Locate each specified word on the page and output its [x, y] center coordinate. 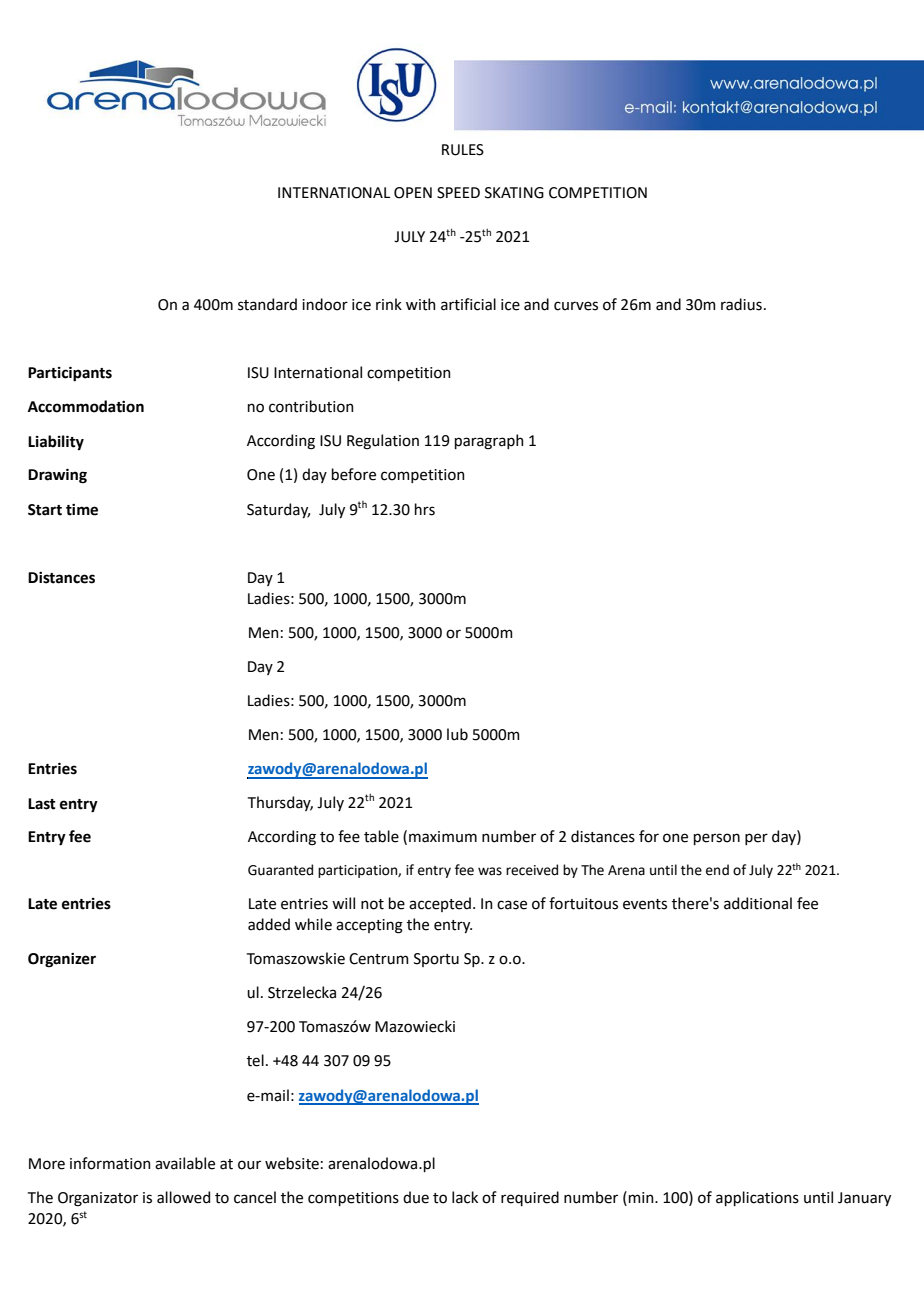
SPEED [458, 193]
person [717, 839]
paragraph [489, 442]
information [110, 1163]
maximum [443, 837]
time [82, 510]
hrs [425, 509]
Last [42, 804]
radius [741, 304]
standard [267, 304]
